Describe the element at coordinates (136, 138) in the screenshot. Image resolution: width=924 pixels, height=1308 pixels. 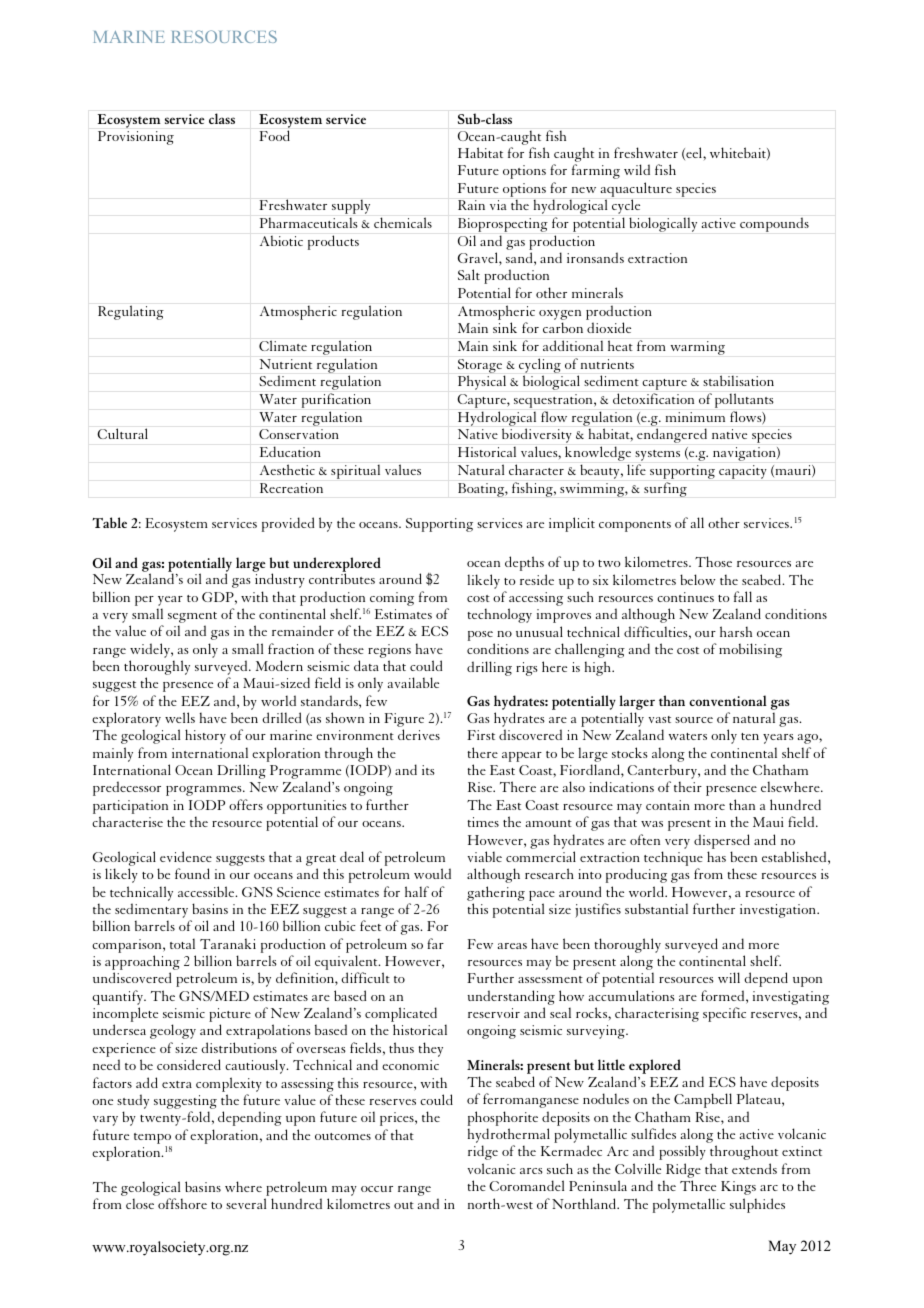
I see `Provisioning` at that location.
